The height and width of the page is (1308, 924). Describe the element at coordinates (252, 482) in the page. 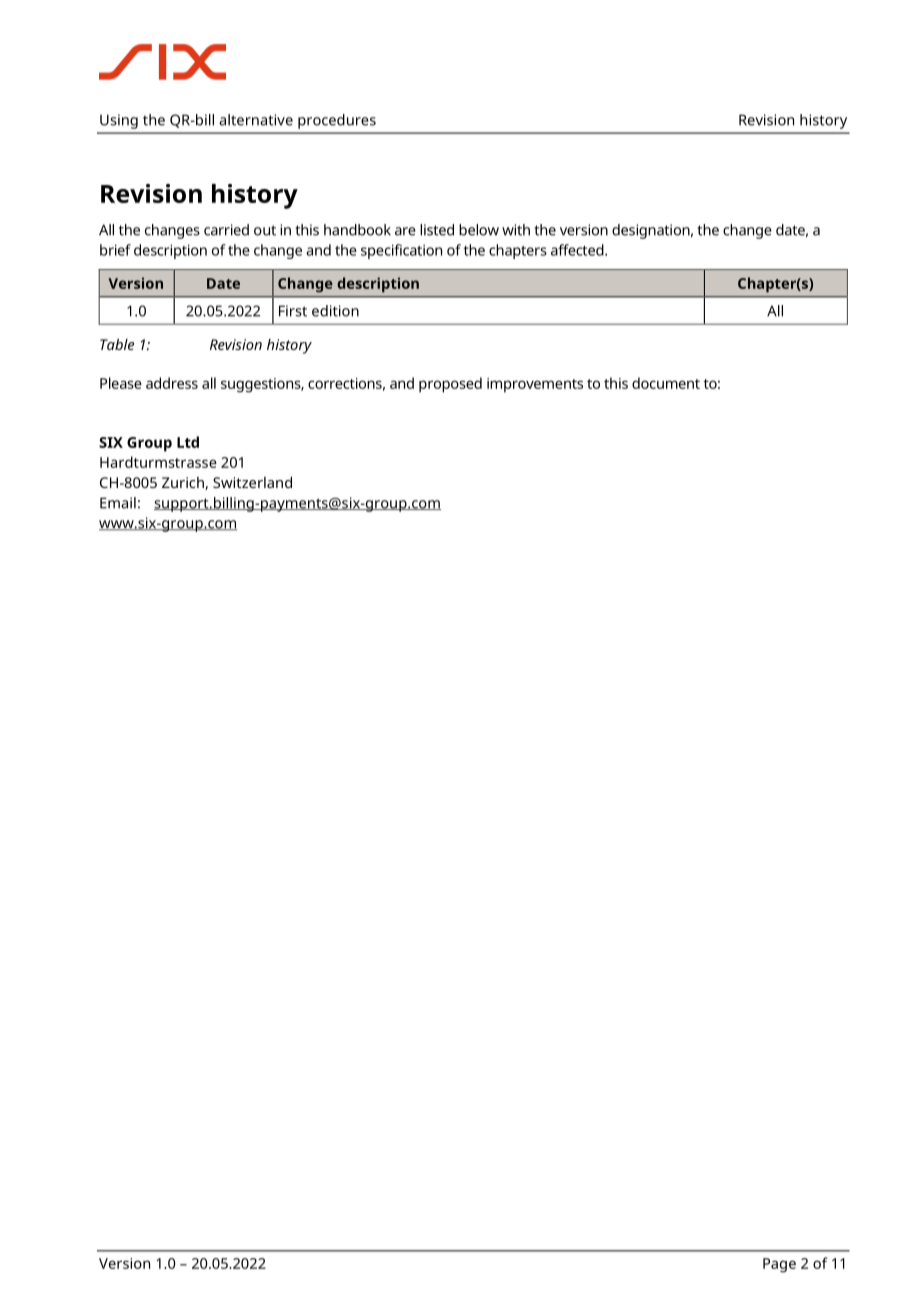

I see `Switzerland` at that location.
